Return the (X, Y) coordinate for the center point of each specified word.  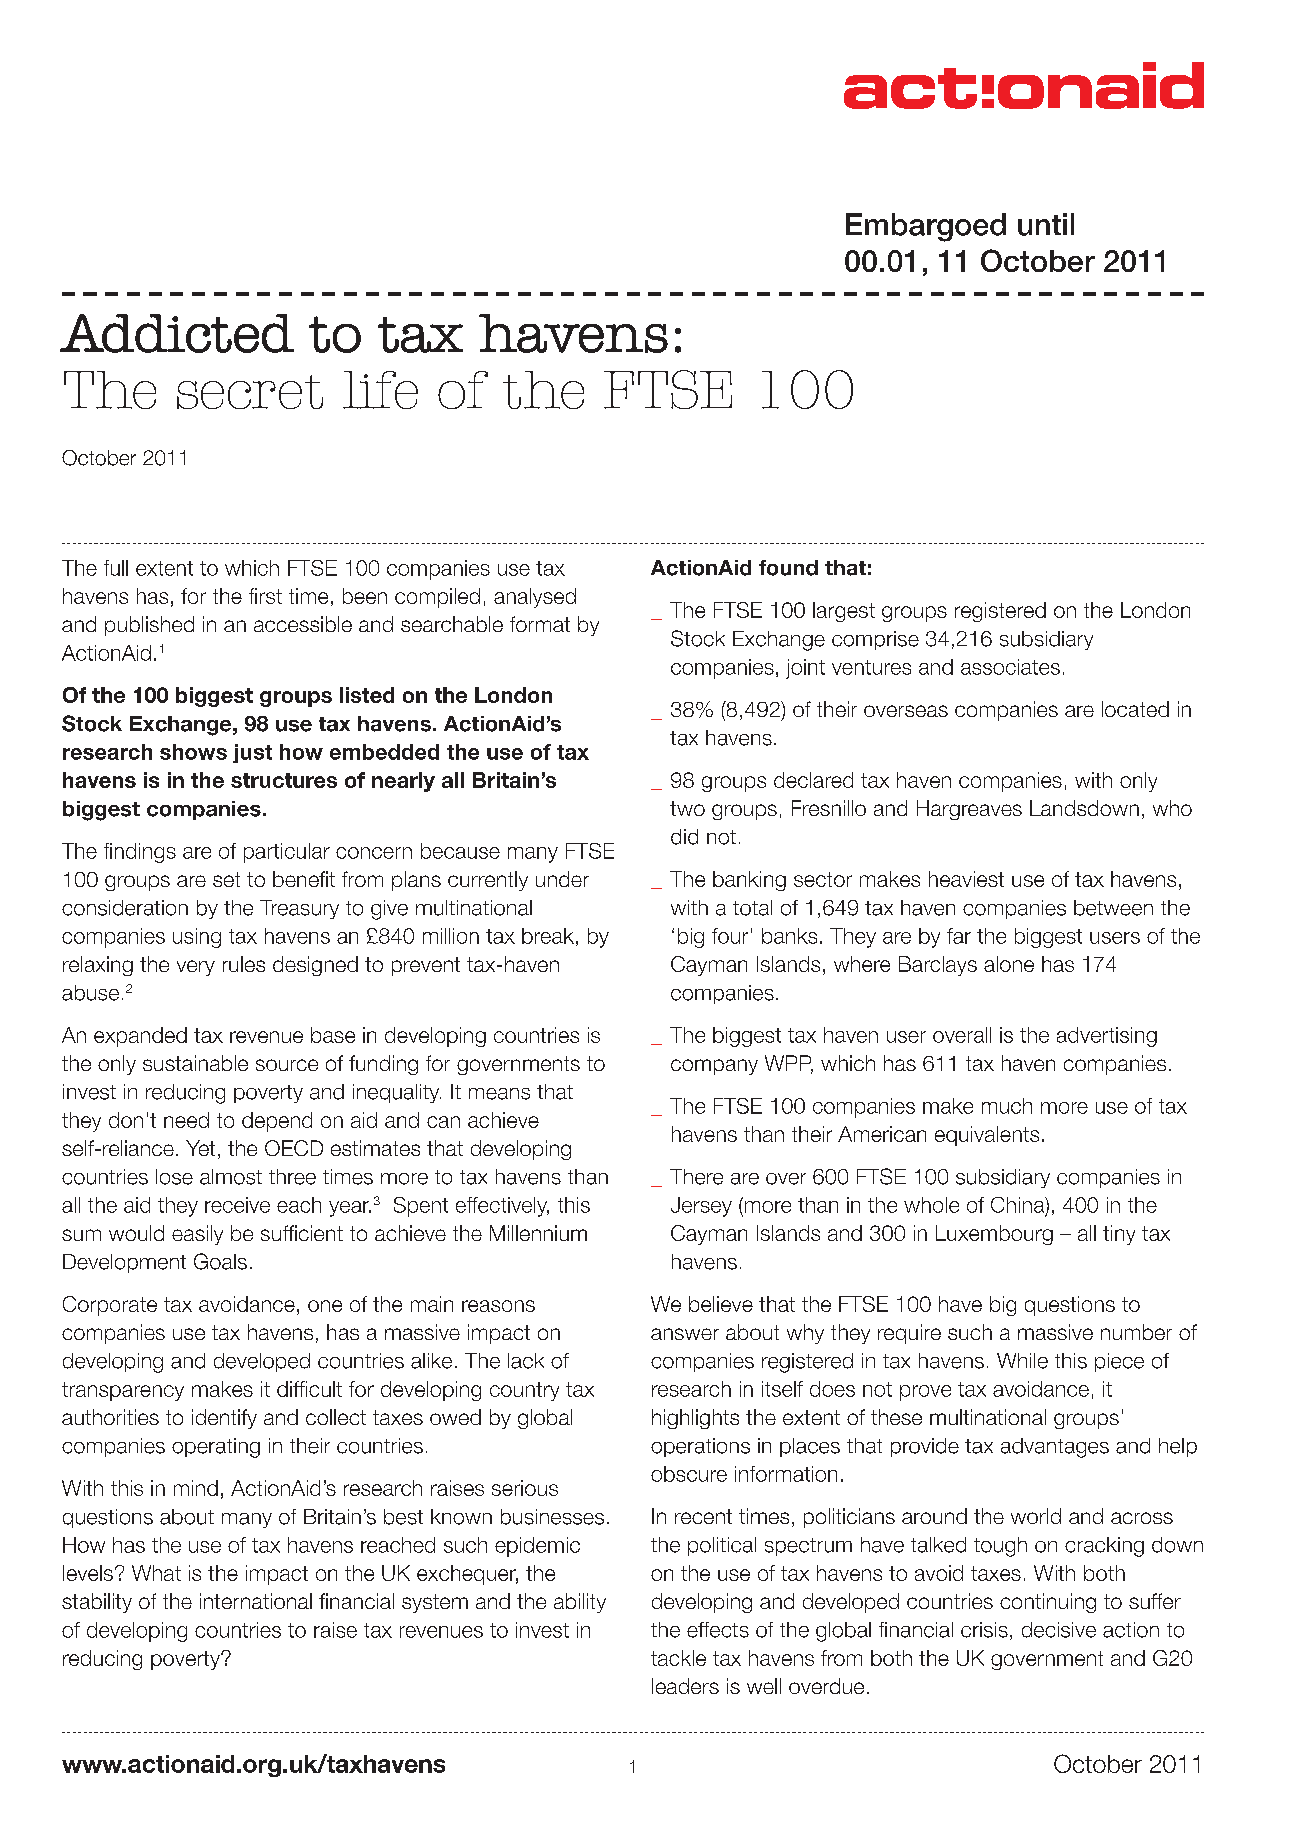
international (256, 1601)
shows (193, 752)
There (696, 1177)
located (1135, 709)
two (687, 808)
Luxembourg (994, 1235)
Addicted (177, 333)
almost (231, 1177)
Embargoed (926, 227)
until (1046, 224)
